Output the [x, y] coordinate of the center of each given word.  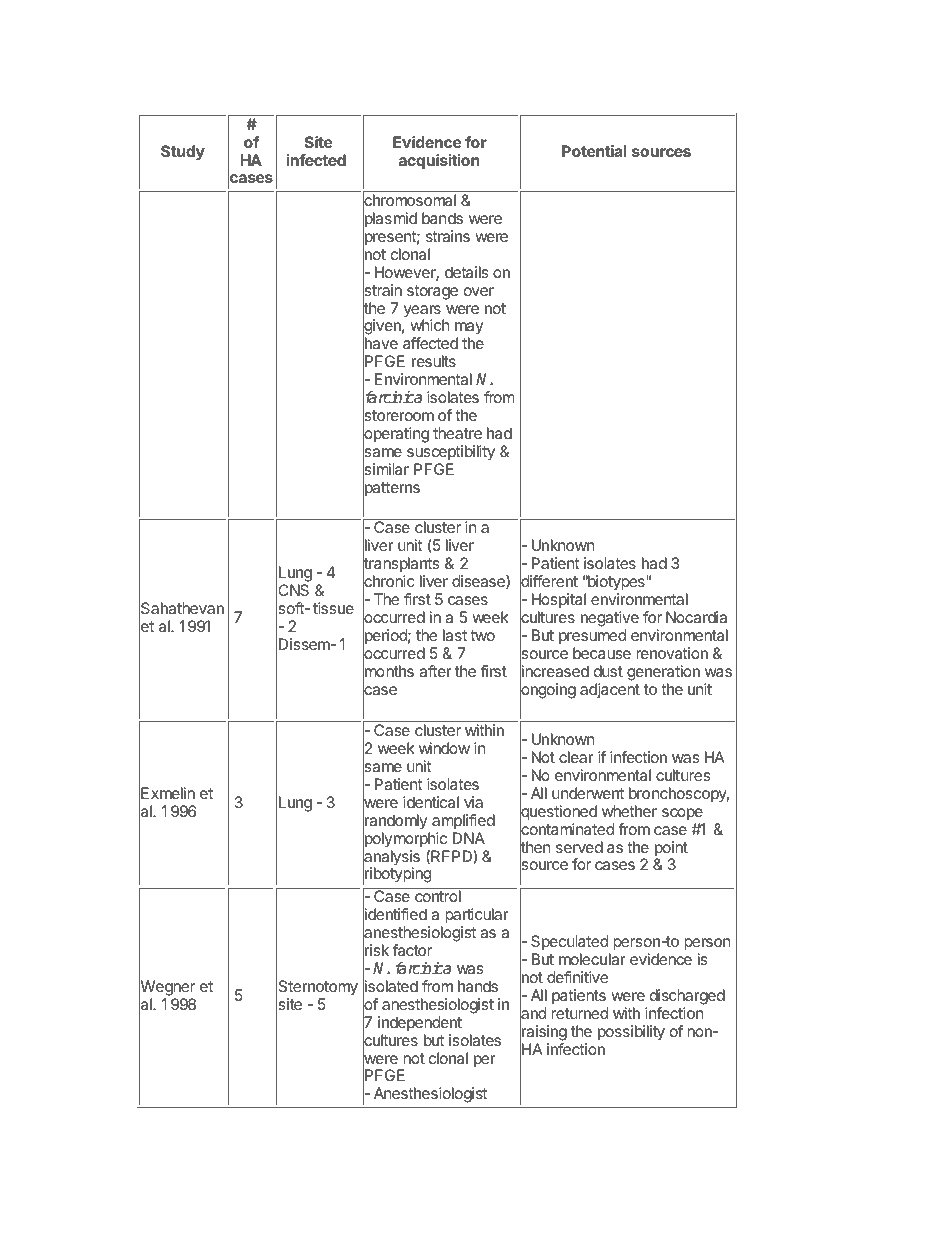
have [380, 344]
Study [183, 153]
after [435, 671]
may [469, 330]
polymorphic [405, 840]
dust [608, 671]
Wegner [167, 988]
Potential [594, 151]
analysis [391, 858]
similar [386, 470]
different [549, 582]
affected [430, 343]
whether [629, 811]
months [388, 672]
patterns [391, 490]
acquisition [439, 162]
